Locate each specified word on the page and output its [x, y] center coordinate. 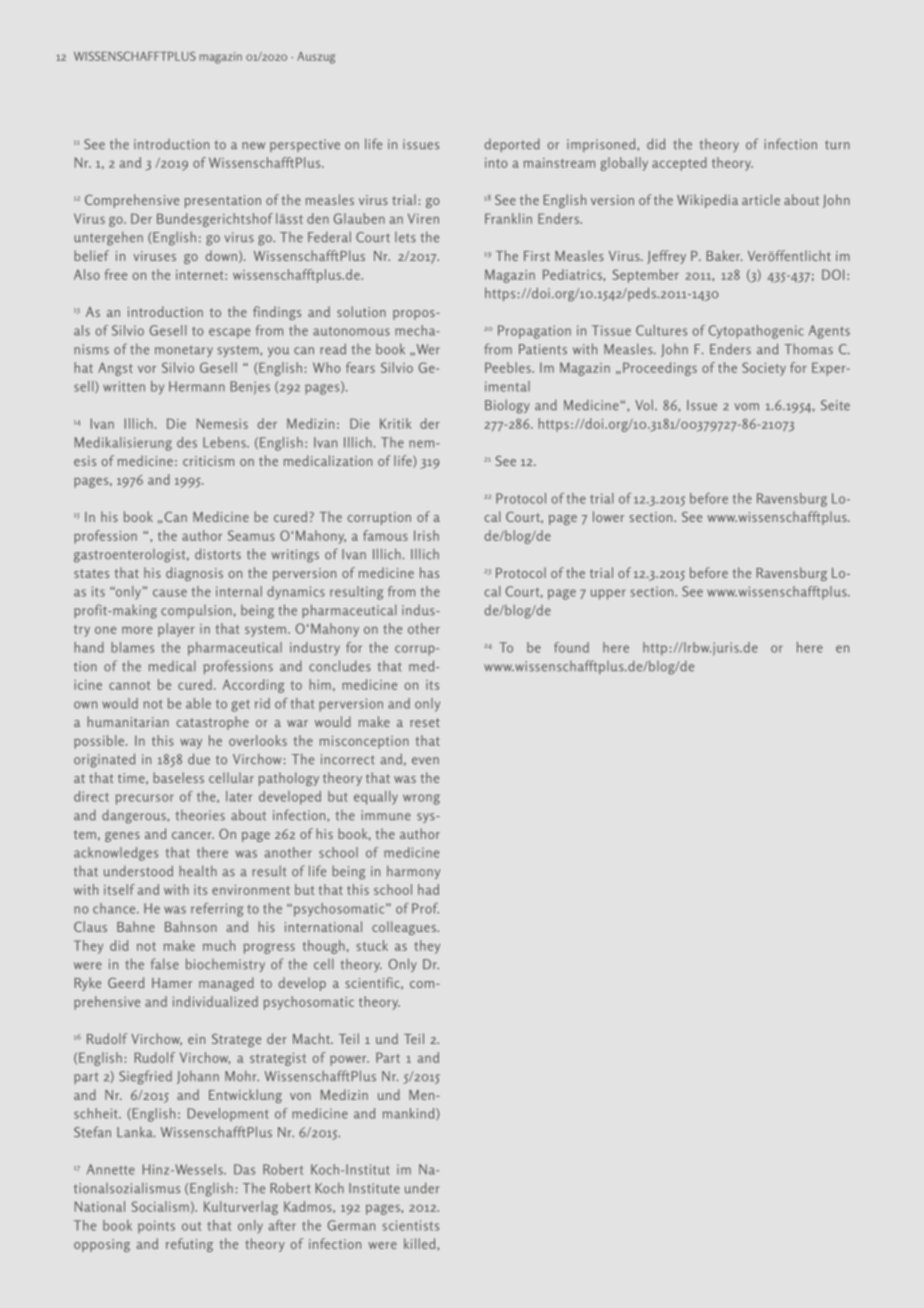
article [761, 199]
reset [425, 722]
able [198, 703]
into [496, 163]
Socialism [160, 1206]
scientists [410, 1225]
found [571, 647]
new [253, 146]
